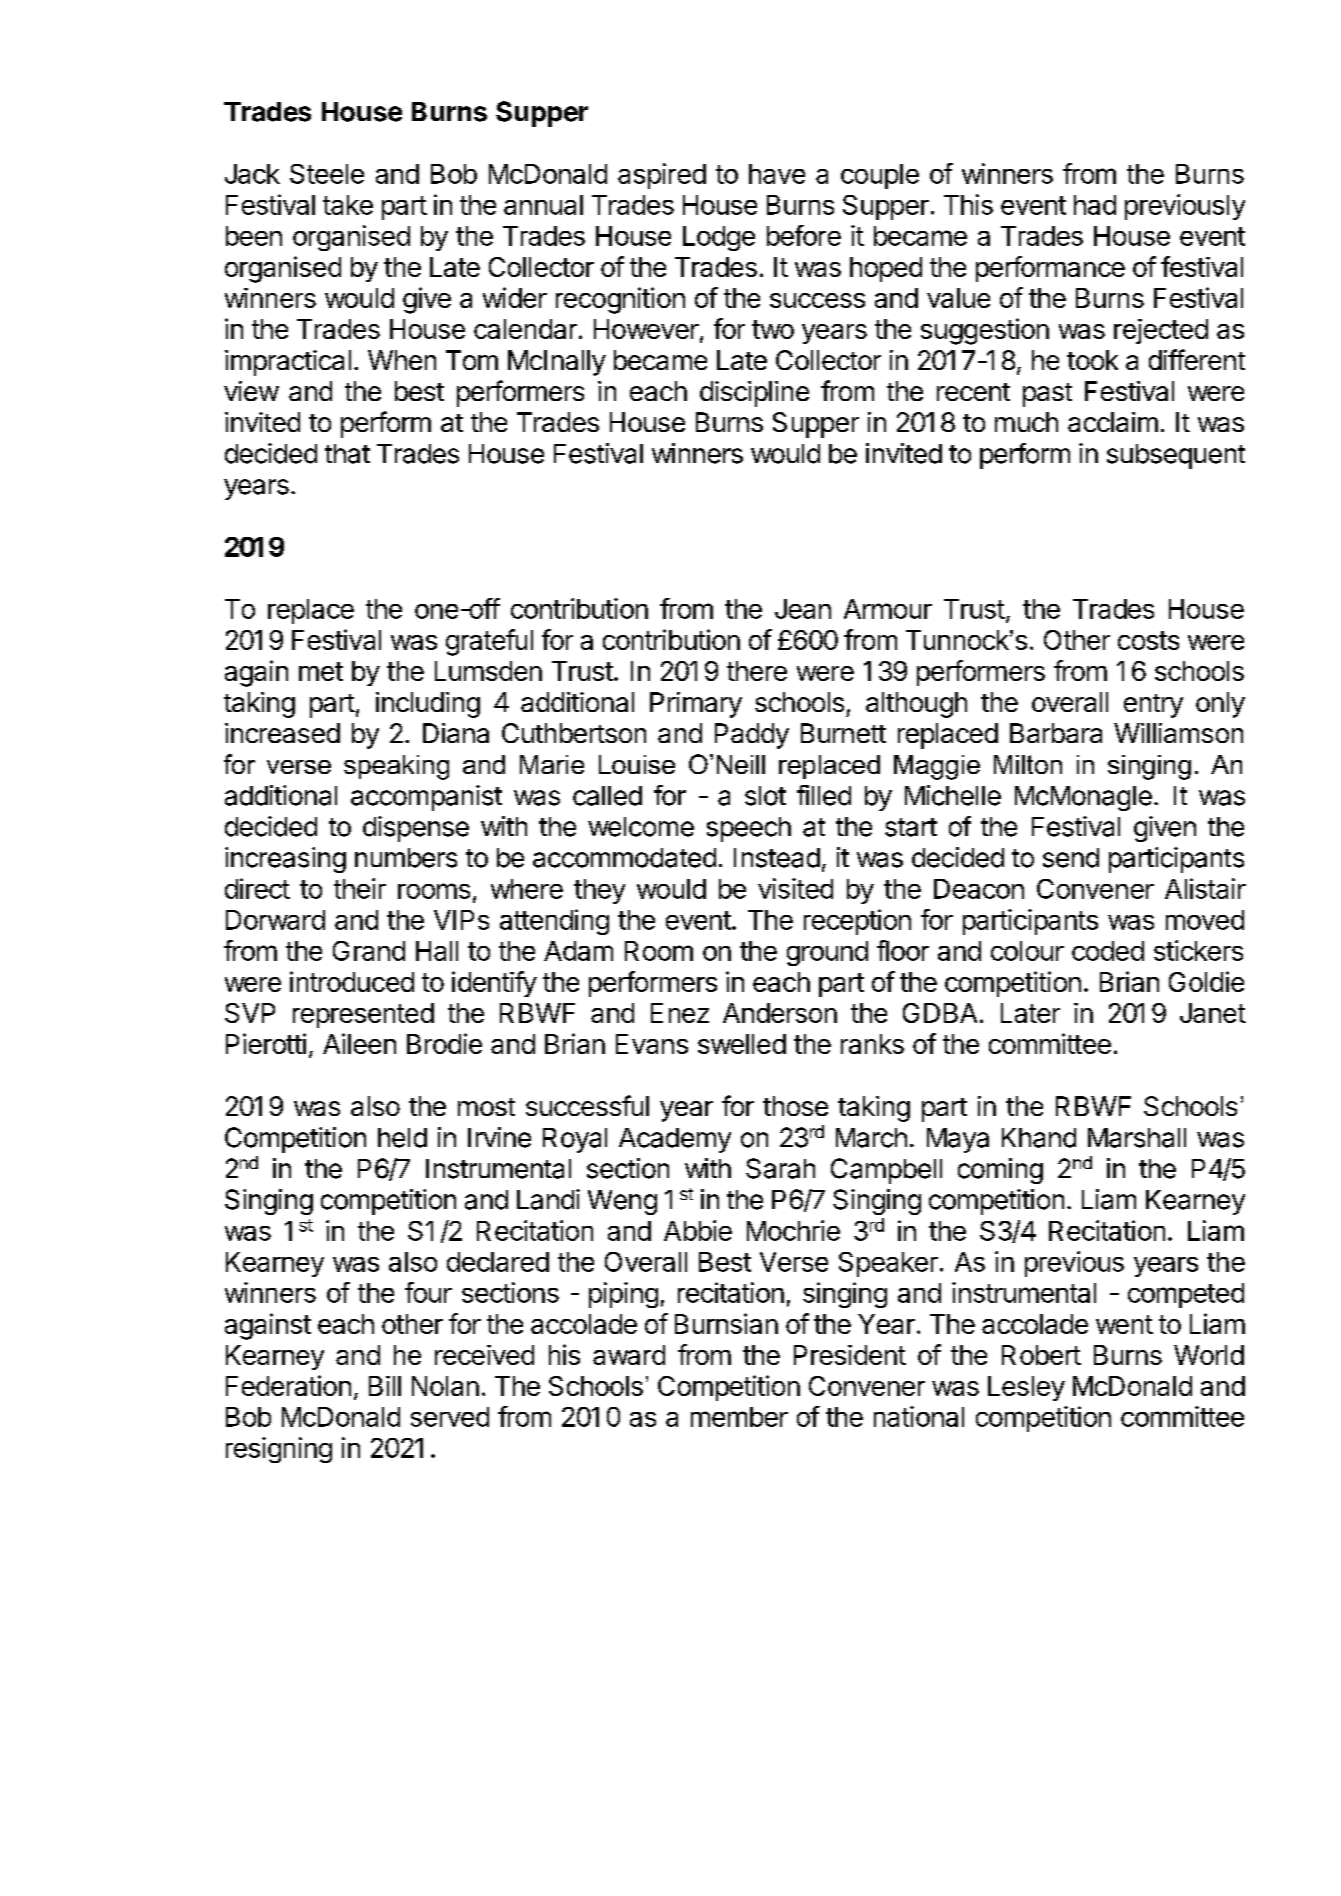 This screenshot has height=1896, width=1341. Describe the element at coordinates (385, 1386) in the screenshot. I see `Bill` at that location.
